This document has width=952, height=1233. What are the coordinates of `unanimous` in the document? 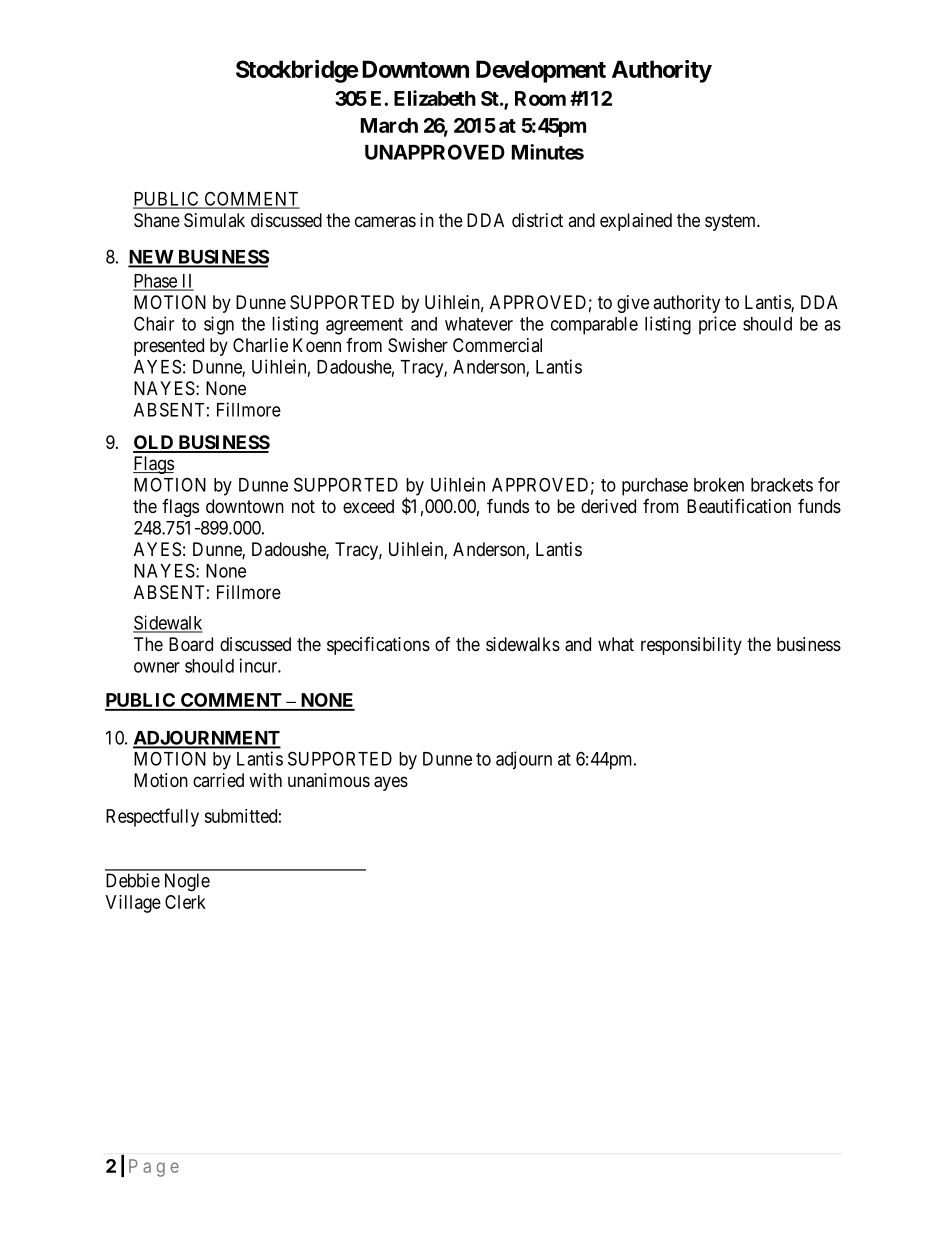 It's located at (329, 780).
